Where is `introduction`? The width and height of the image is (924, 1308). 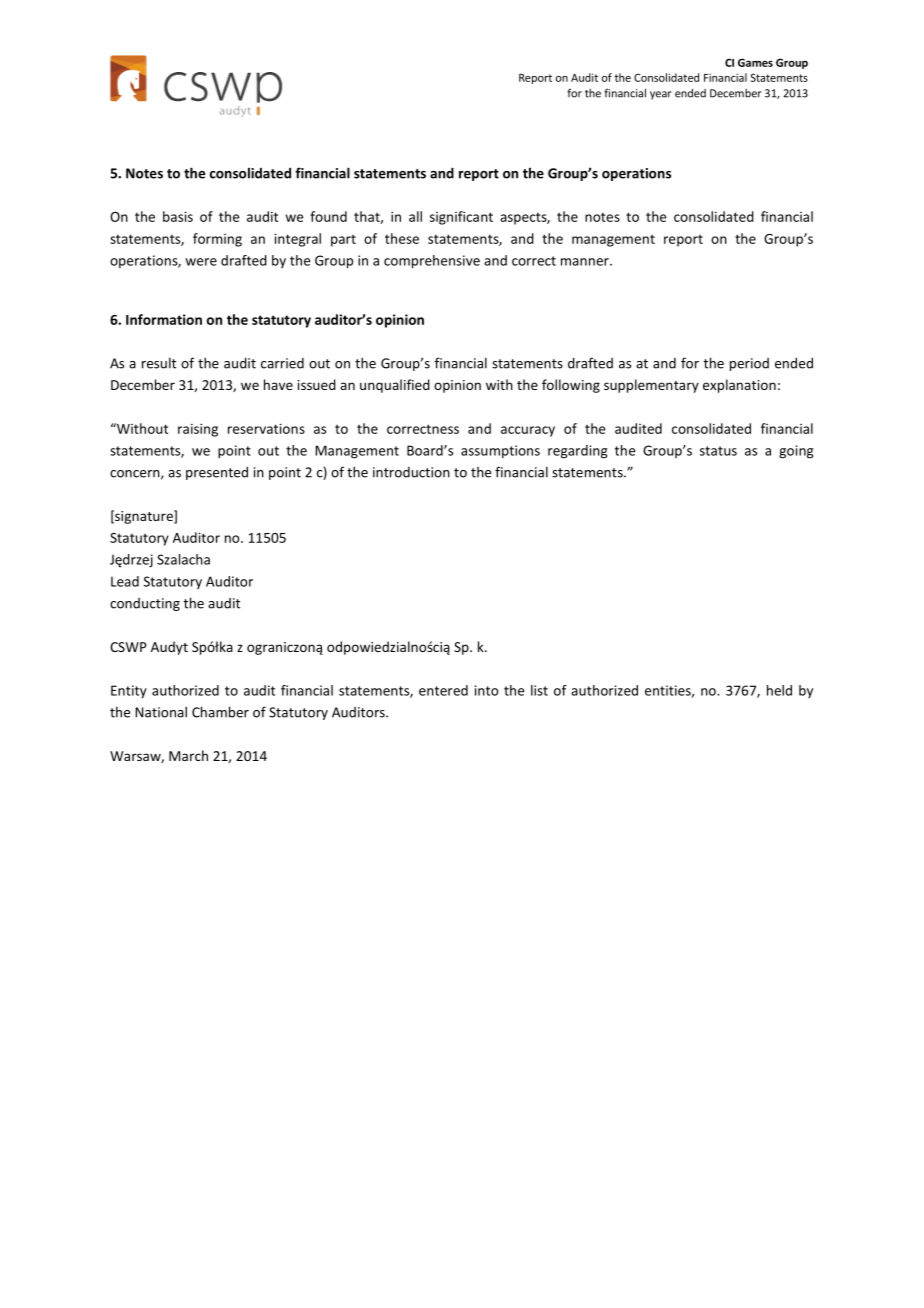 introduction is located at coordinates (411, 472).
